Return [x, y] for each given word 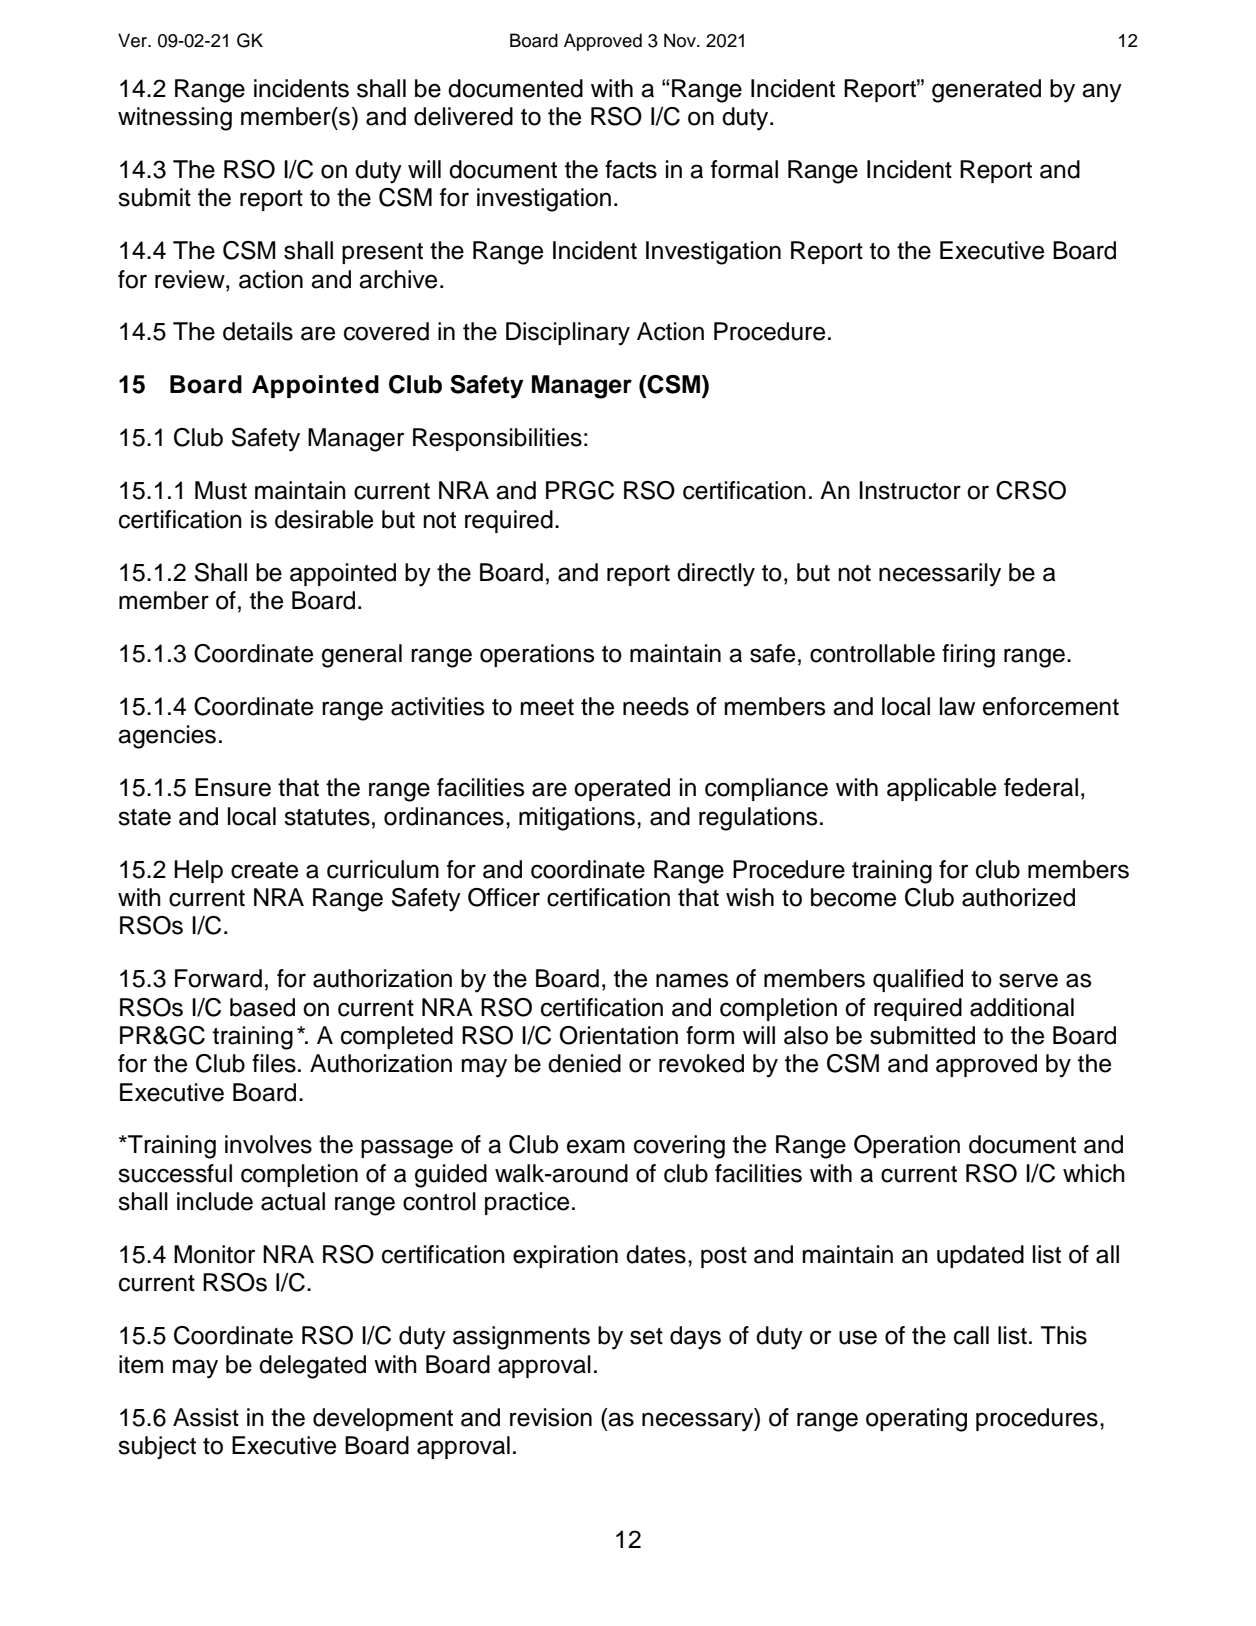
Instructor [910, 490]
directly [716, 575]
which [1094, 1173]
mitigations [577, 819]
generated [986, 91]
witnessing [175, 119]
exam [596, 1146]
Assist [206, 1417]
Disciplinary [568, 334]
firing [968, 656]
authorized [1018, 897]
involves [268, 1144]
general [362, 656]
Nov [681, 40]
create [264, 870]
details [258, 331]
